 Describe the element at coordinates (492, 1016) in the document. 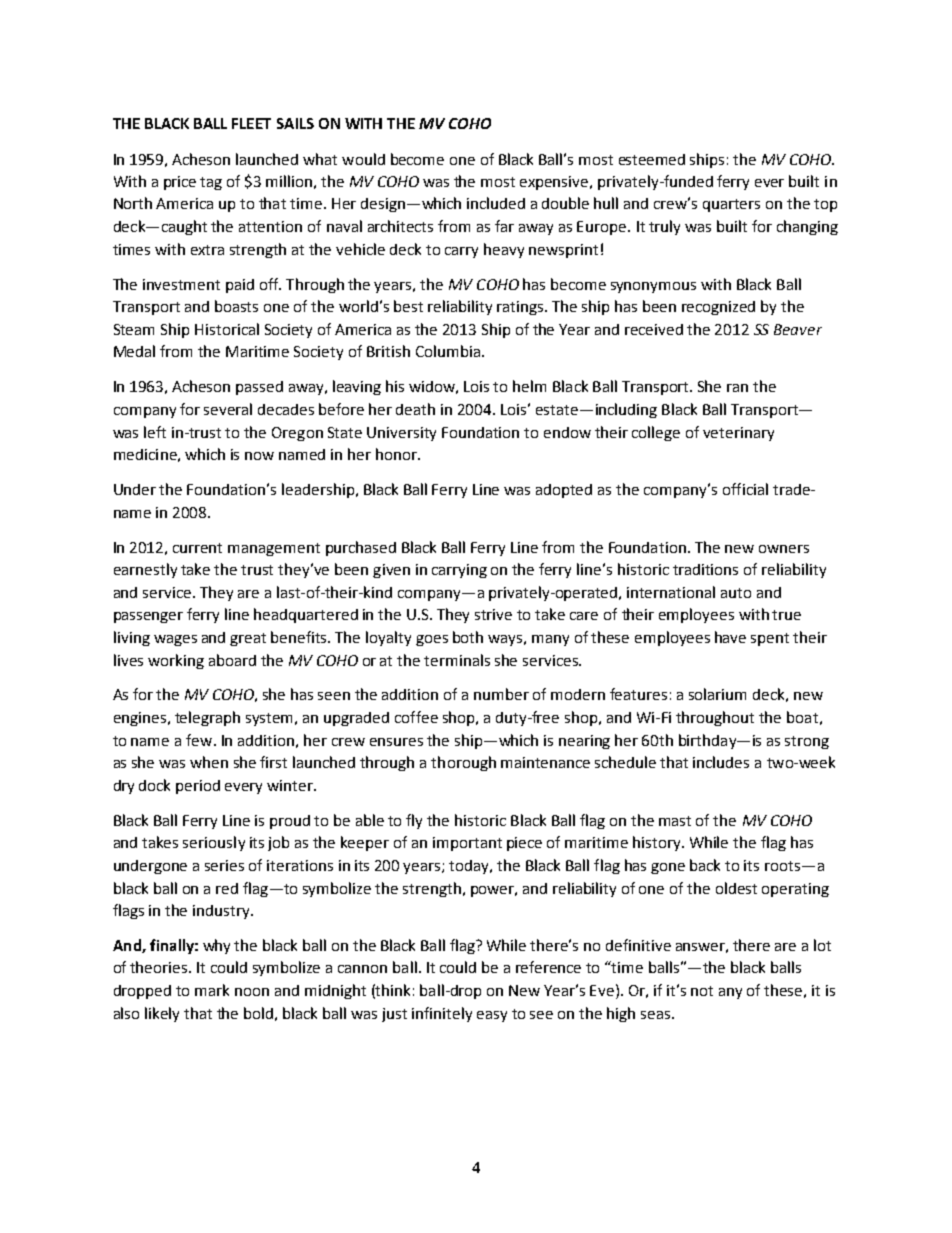

I see `easy` at that location.
